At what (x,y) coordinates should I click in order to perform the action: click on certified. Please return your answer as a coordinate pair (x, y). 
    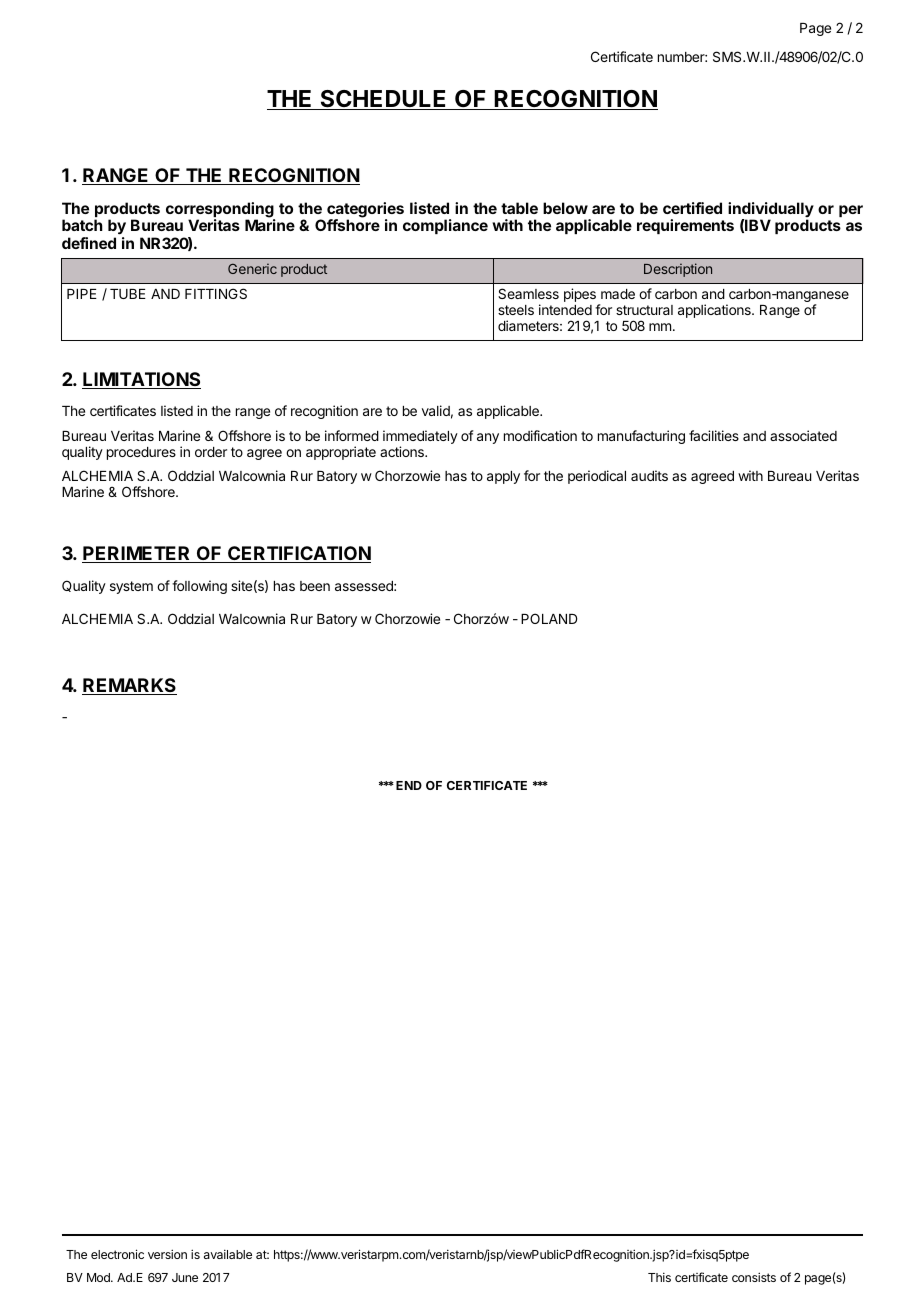
    Looking at the image, I should click on (692, 208).
